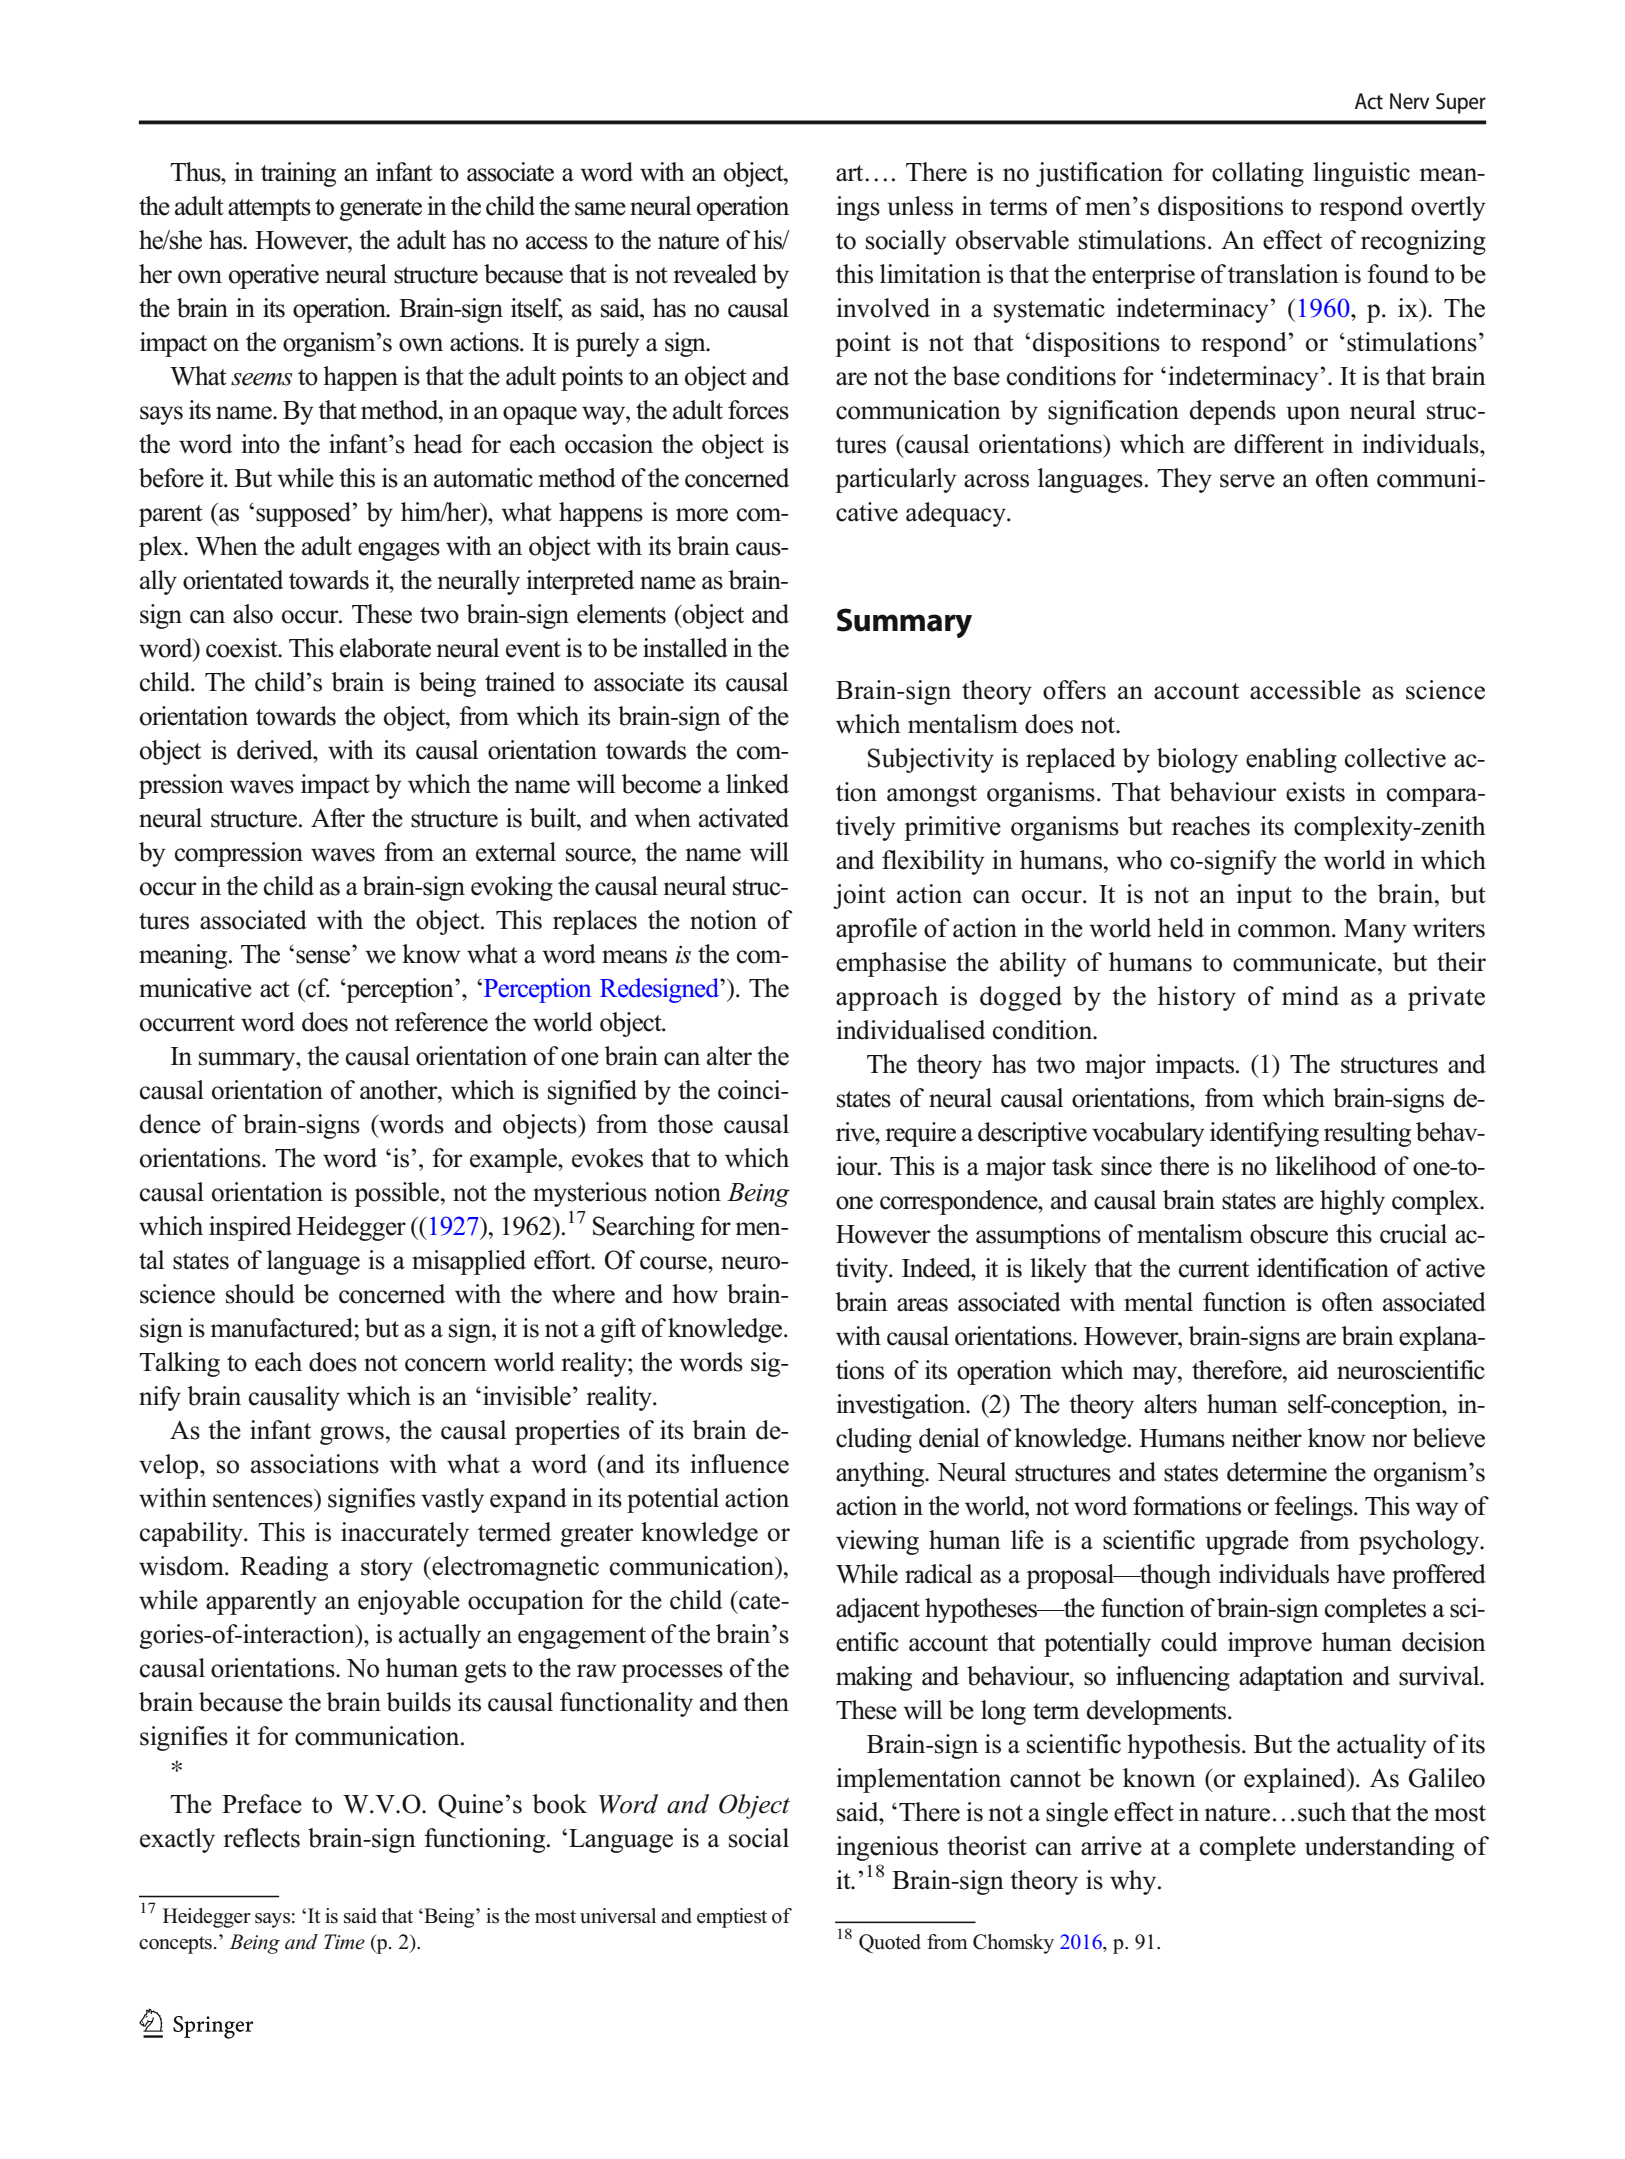  I want to click on Time, so click(344, 1942).
